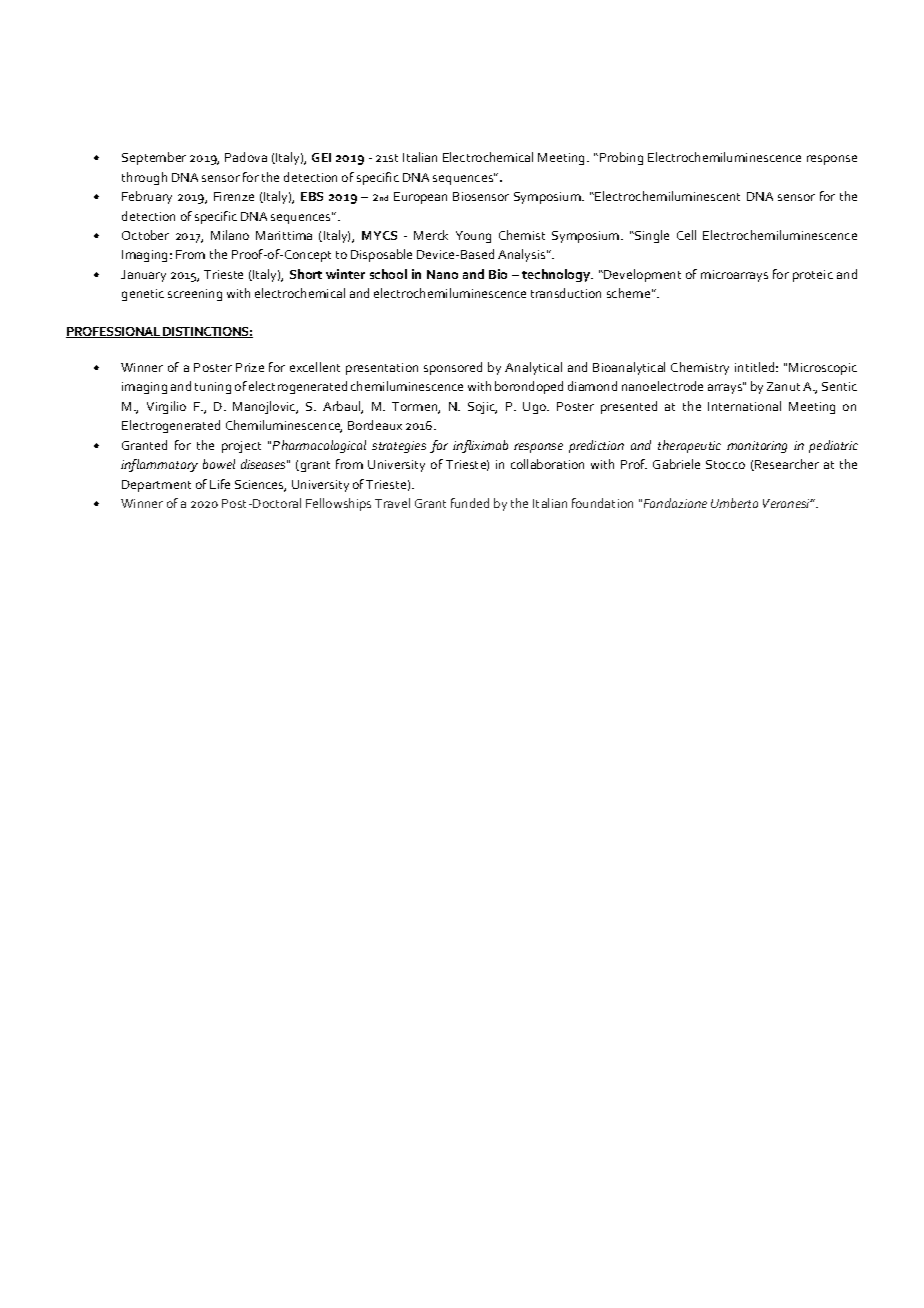 Image resolution: width=924 pixels, height=1308 pixels. Describe the element at coordinates (453, 368) in the screenshot. I see `sponsored` at that location.
